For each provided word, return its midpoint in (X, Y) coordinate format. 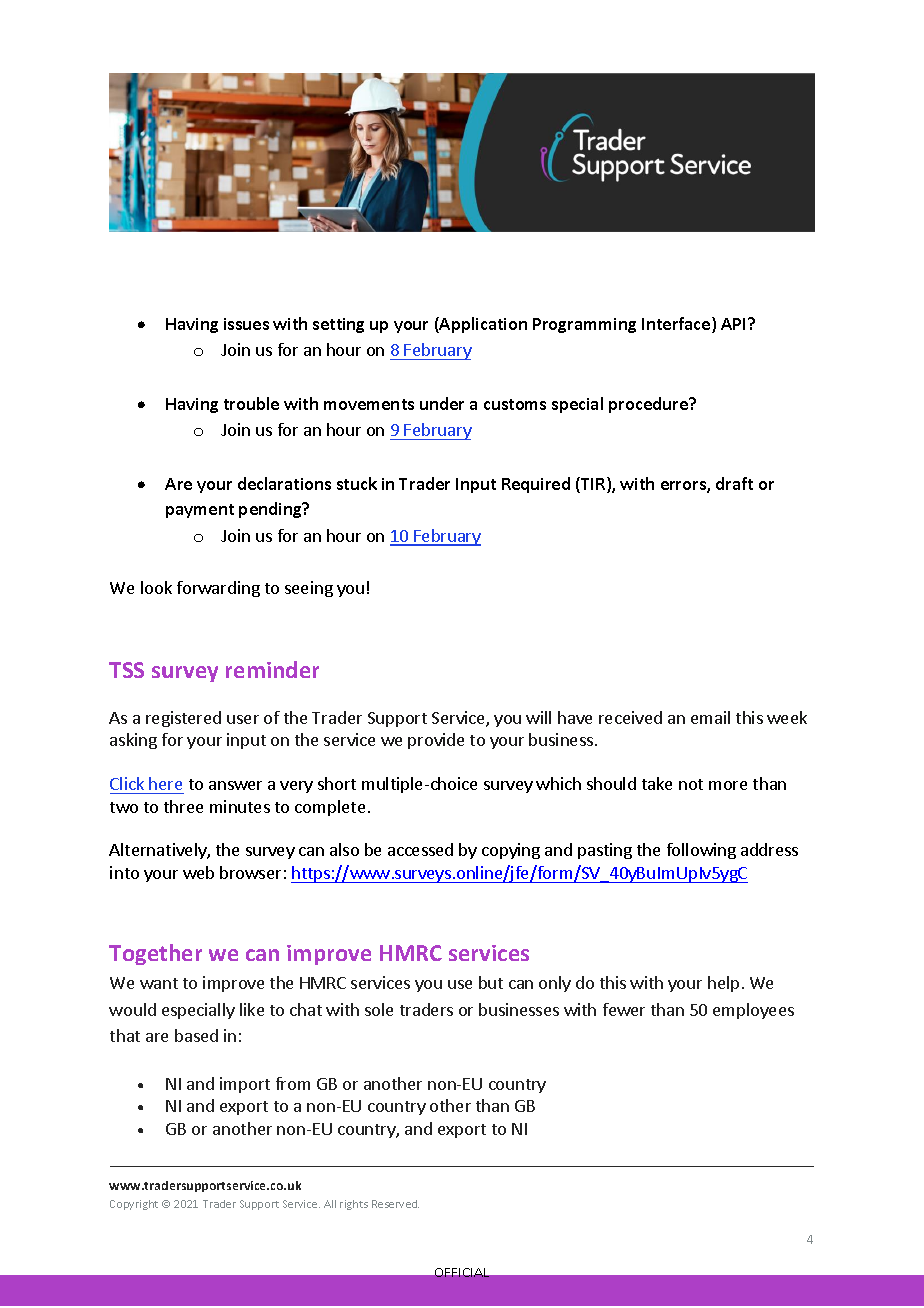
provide (436, 741)
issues (246, 324)
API (735, 324)
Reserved (395, 1204)
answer (235, 785)
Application (482, 325)
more (728, 785)
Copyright (134, 1205)
